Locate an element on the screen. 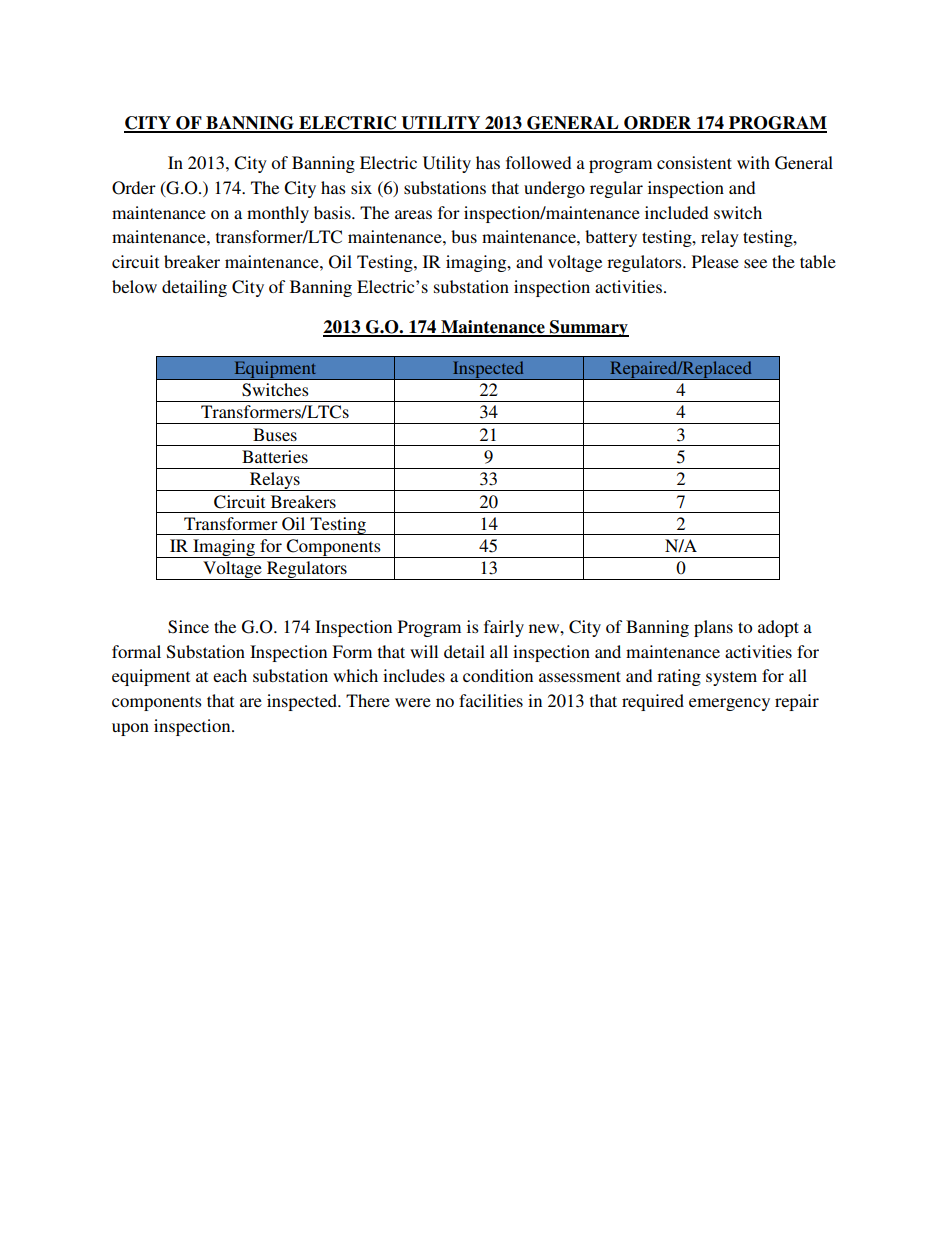 This screenshot has width=952, height=1233. Buses is located at coordinates (275, 434).
